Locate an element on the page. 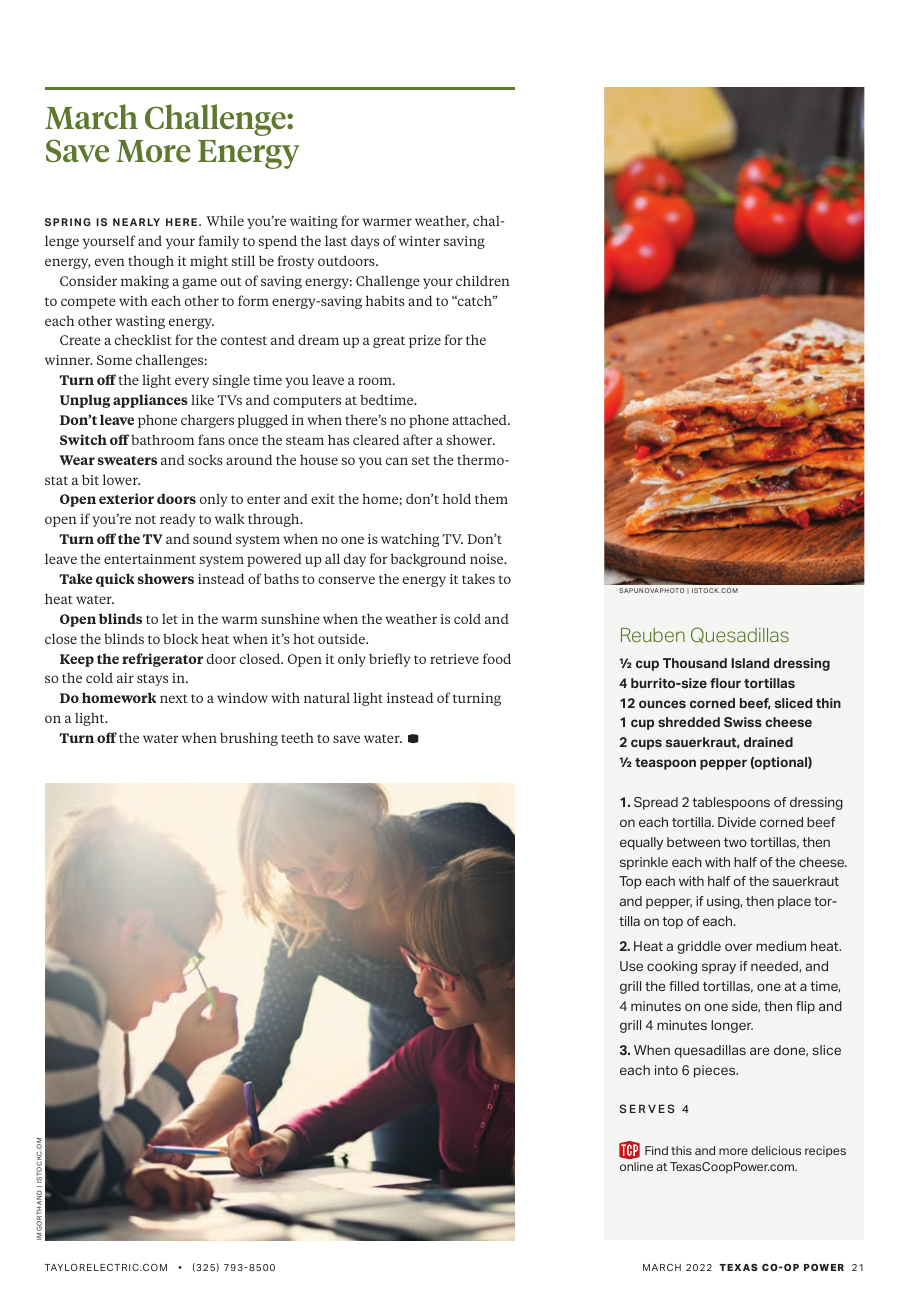  flour is located at coordinates (725, 683).
